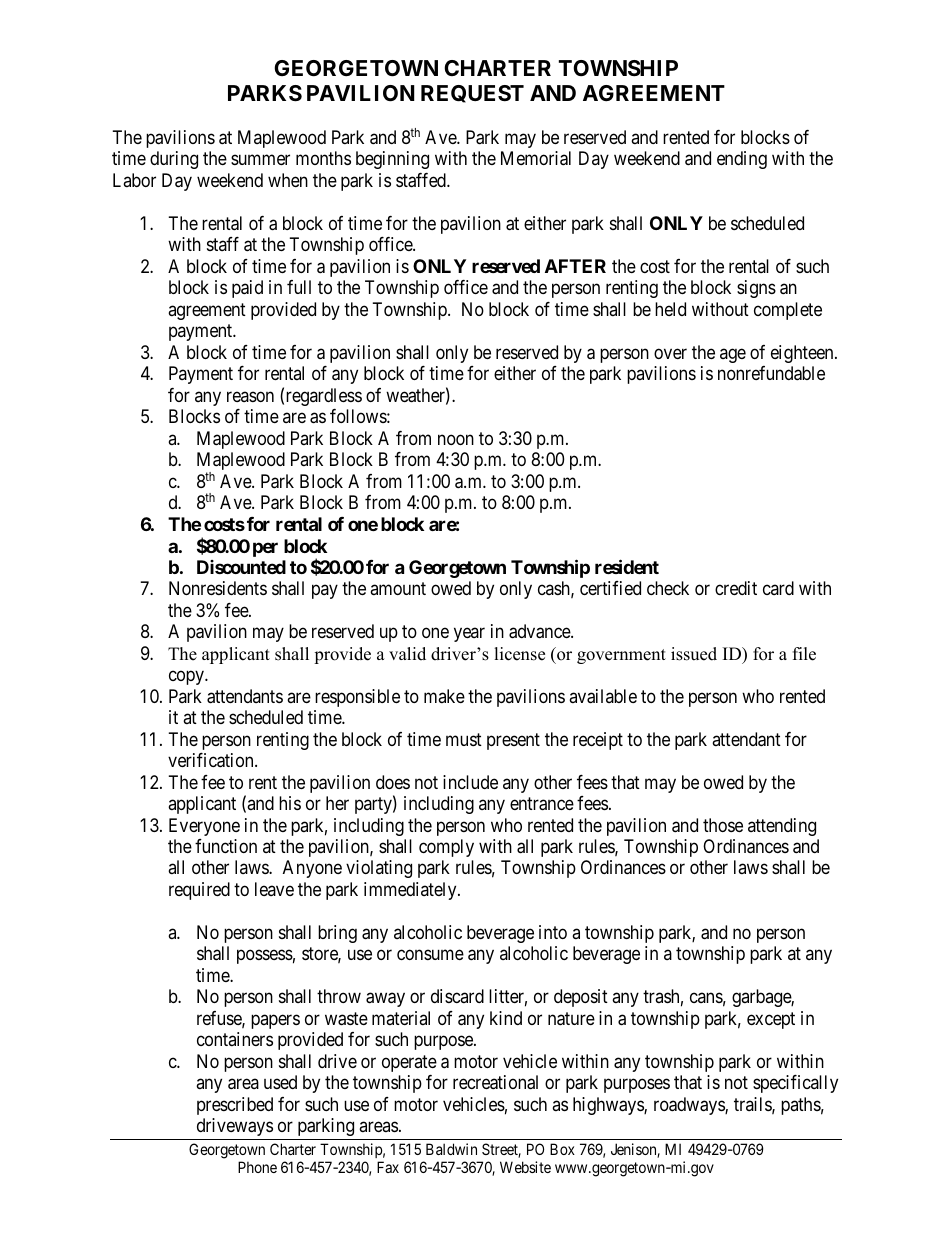 The width and height of the screenshot is (952, 1233). I want to click on year, so click(469, 635).
